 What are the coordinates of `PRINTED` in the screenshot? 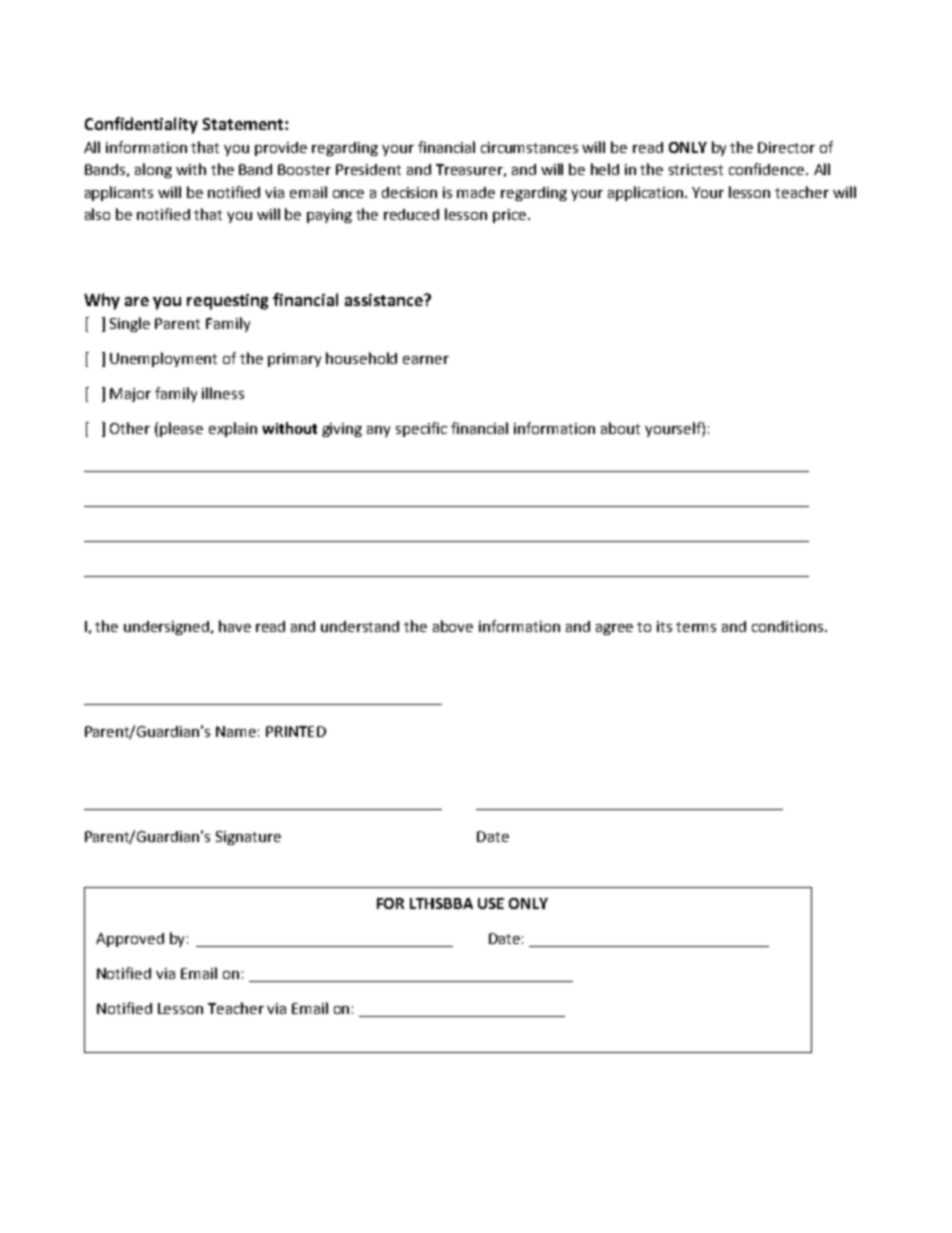 It's located at (296, 731).
